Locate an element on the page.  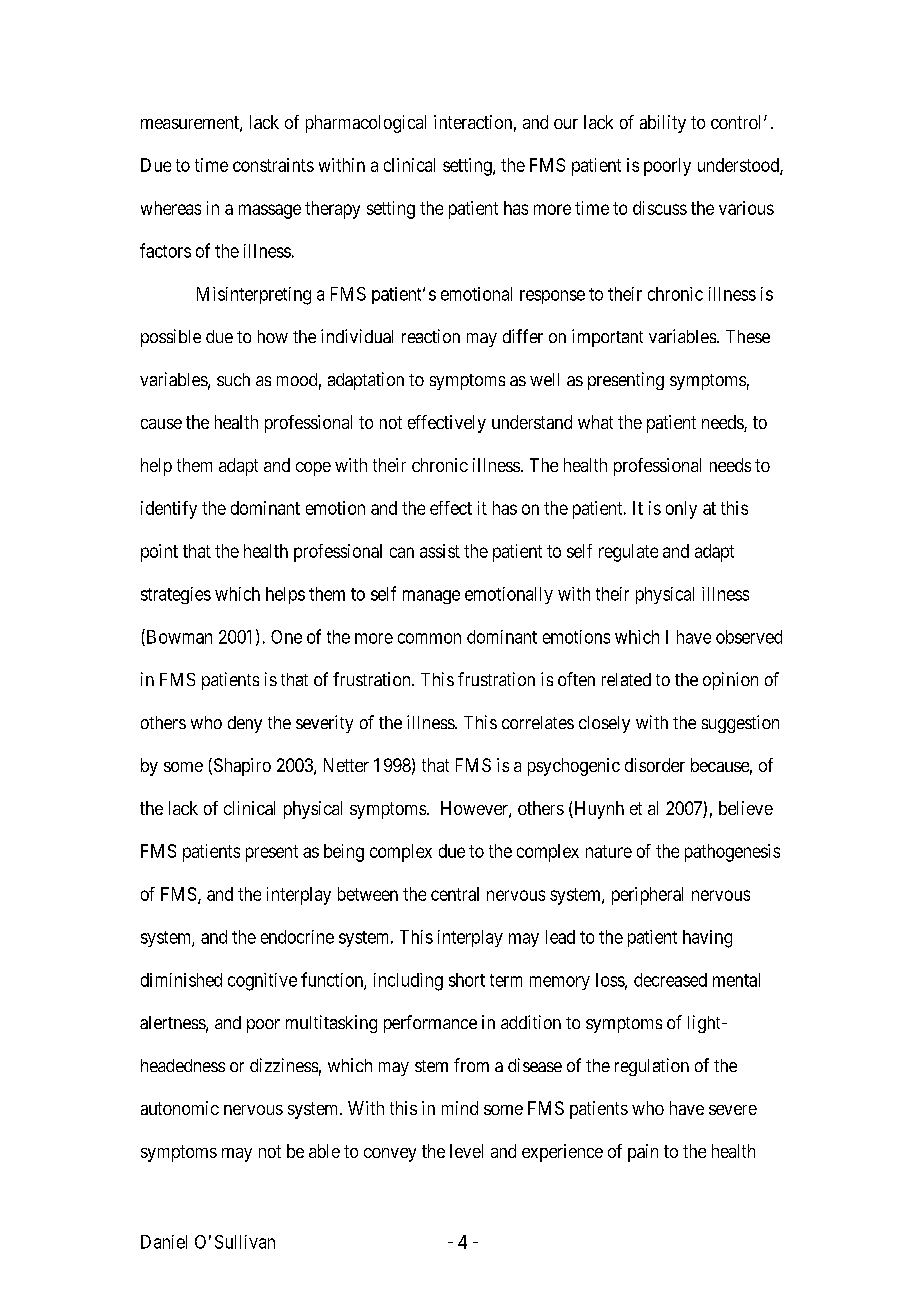
short is located at coordinates (467, 980).
